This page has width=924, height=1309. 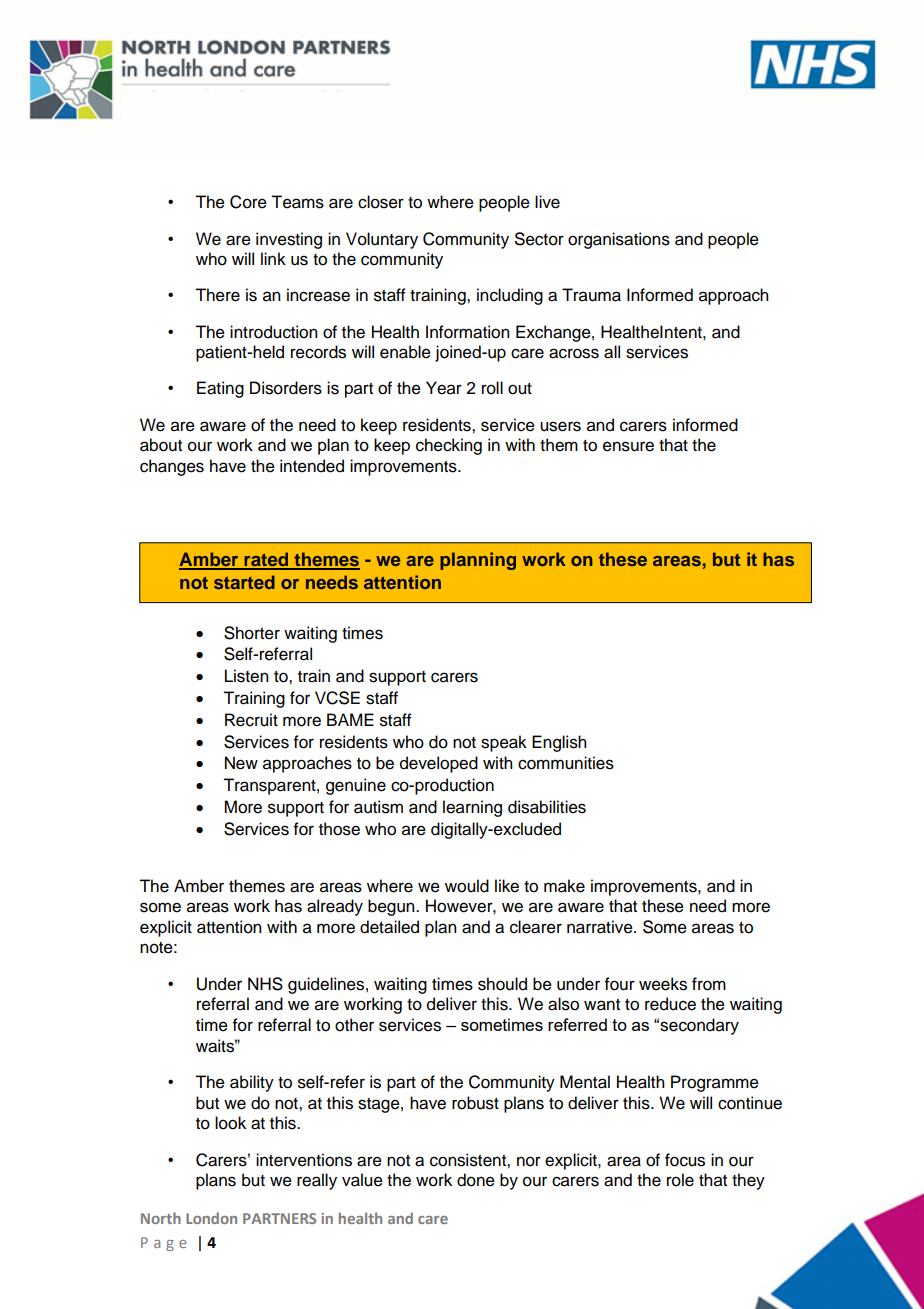 I want to click on changes, so click(x=172, y=467).
